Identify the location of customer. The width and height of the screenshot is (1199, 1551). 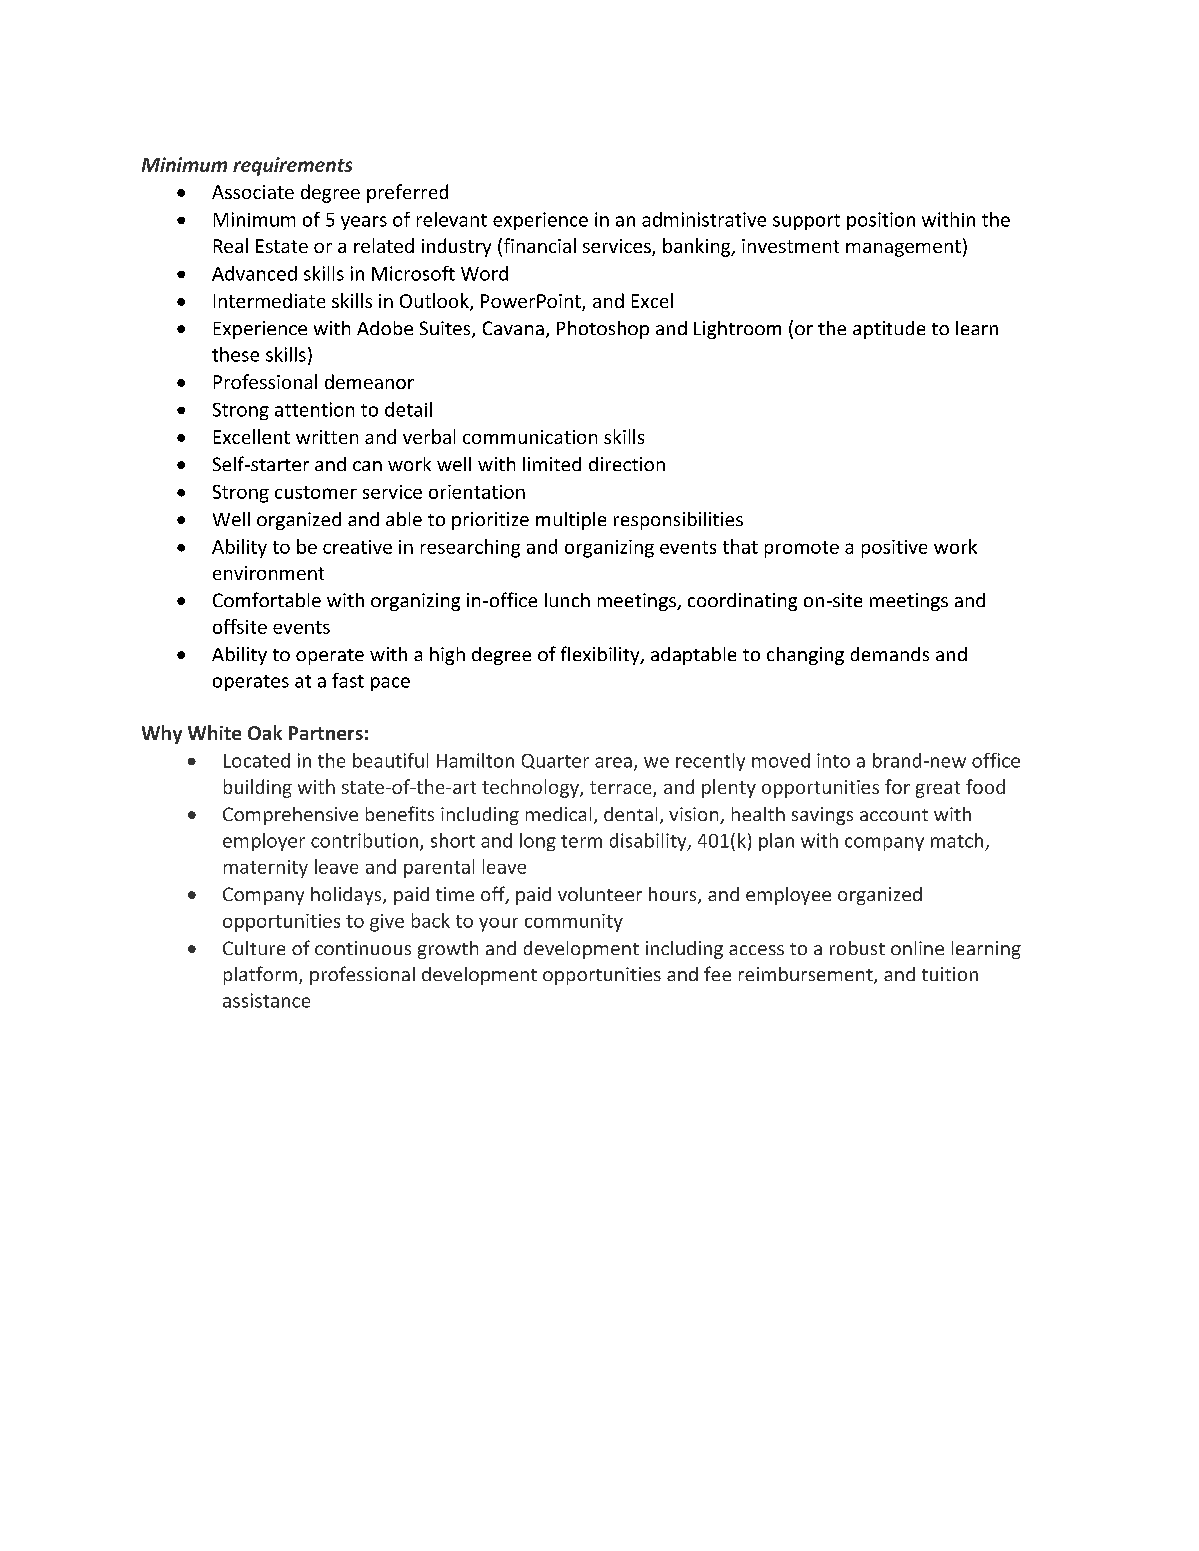
(316, 492).
